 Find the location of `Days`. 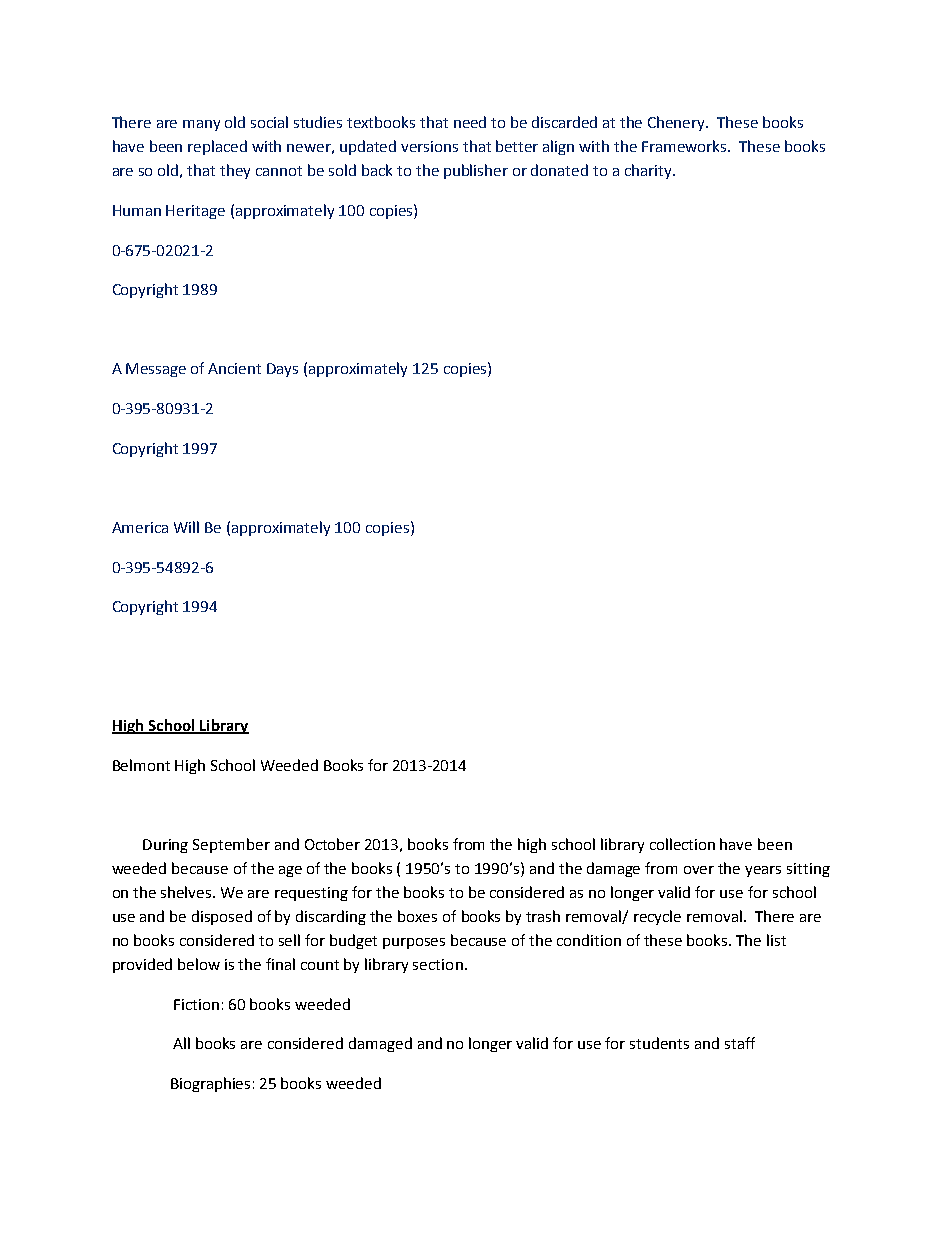

Days is located at coordinates (282, 370).
